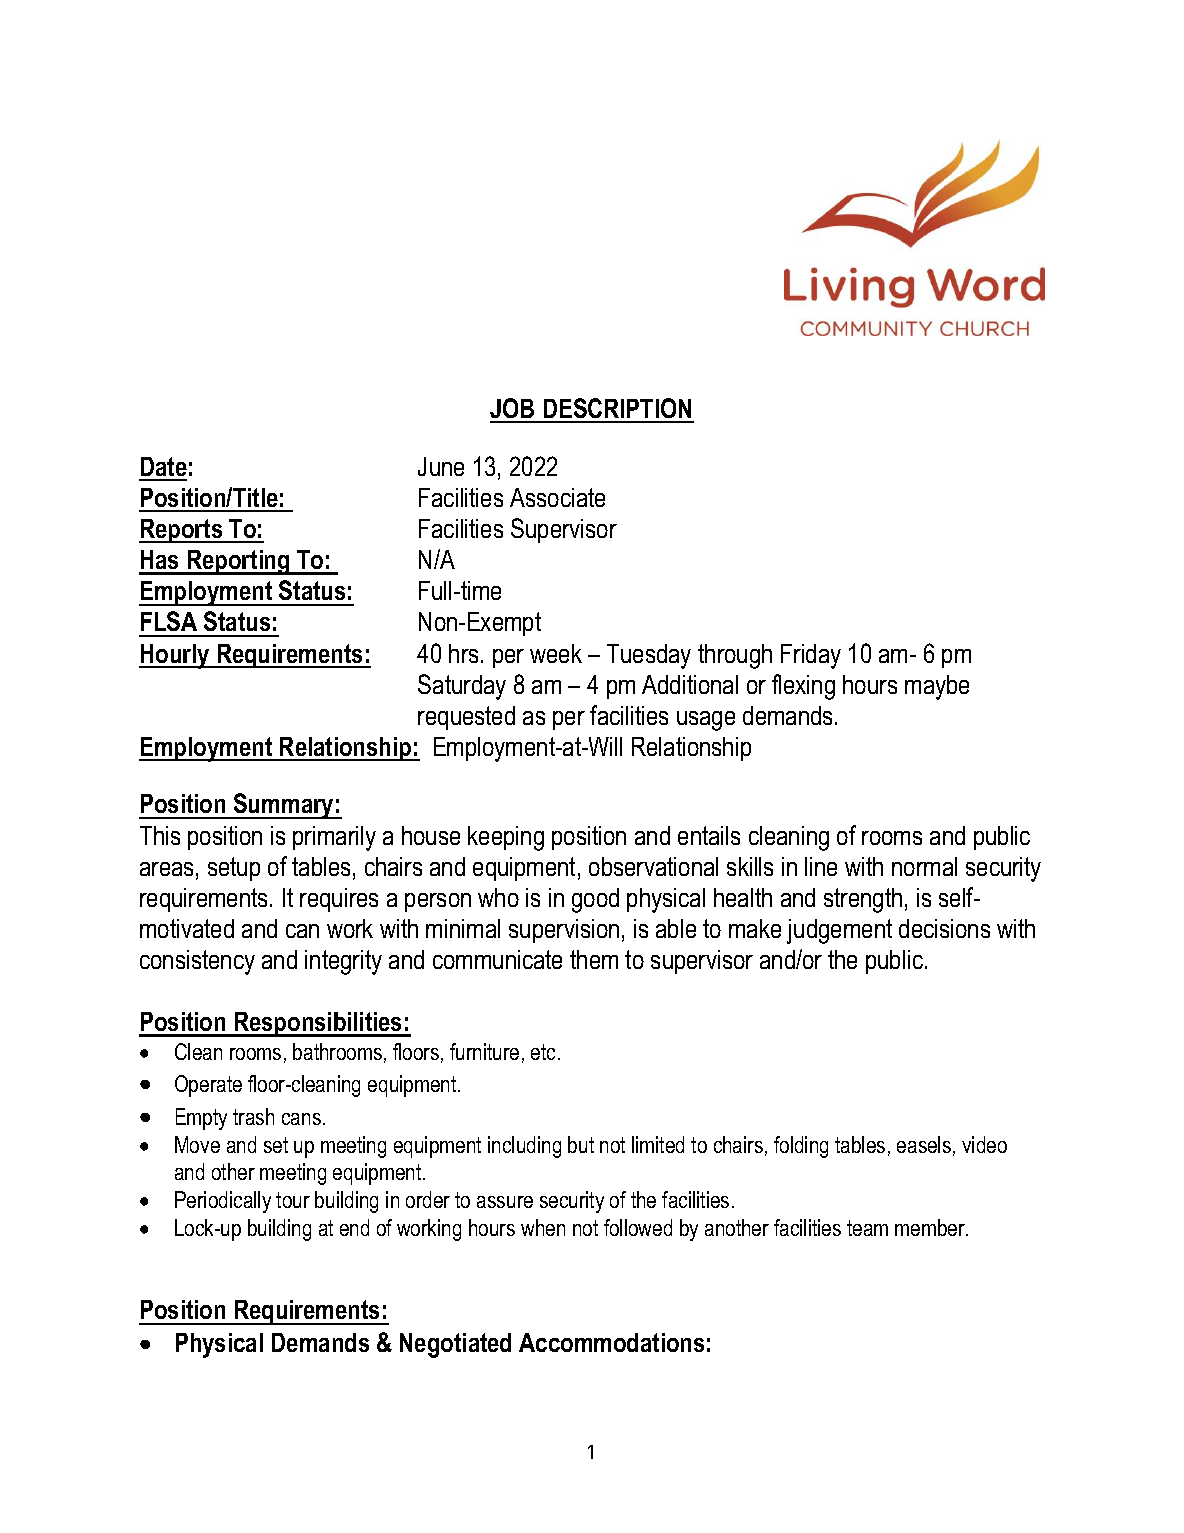  What do you see at coordinates (867, 1228) in the screenshot?
I see `team` at bounding box center [867, 1228].
